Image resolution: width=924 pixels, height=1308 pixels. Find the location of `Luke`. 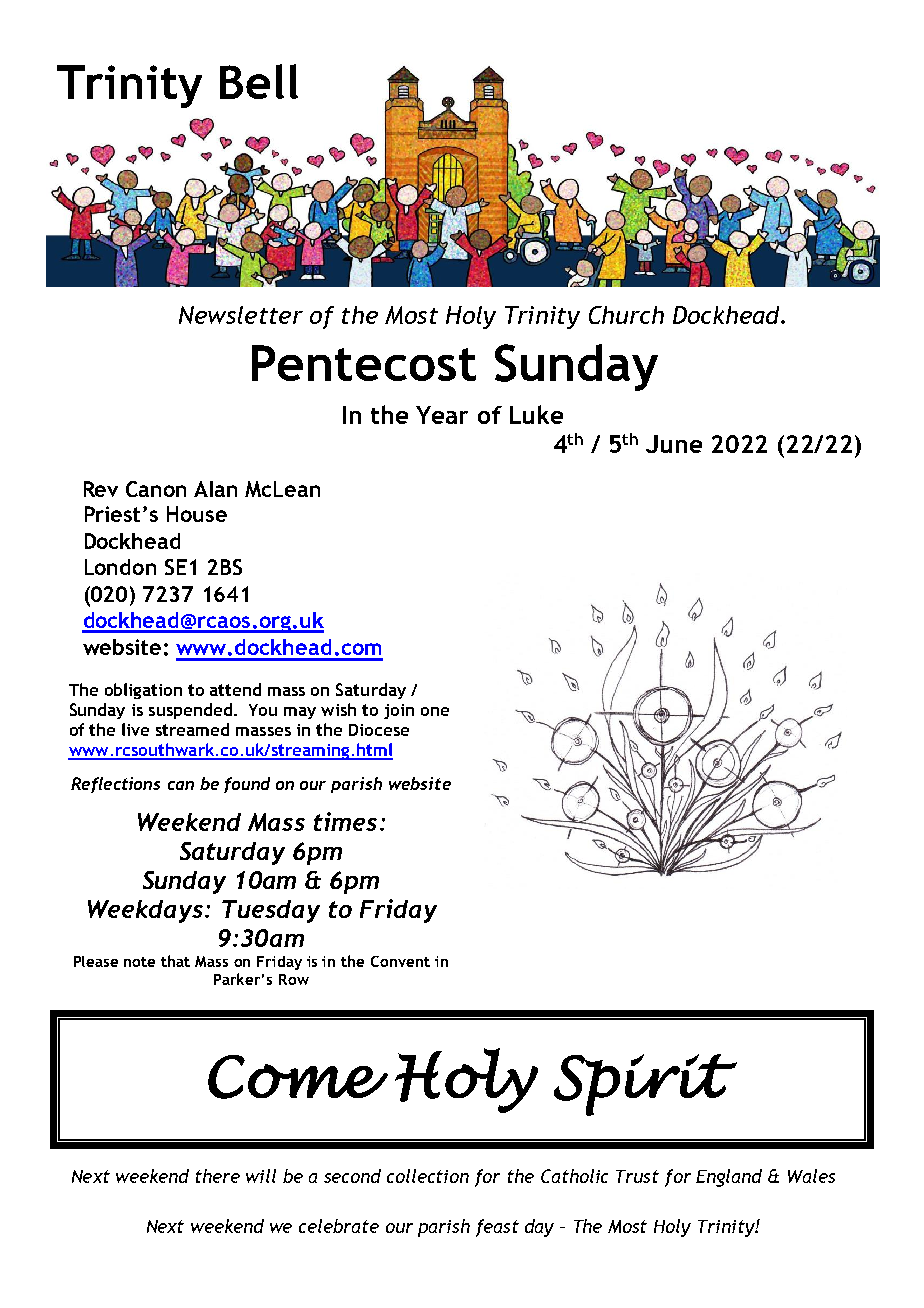

Luke is located at coordinates (536, 414).
